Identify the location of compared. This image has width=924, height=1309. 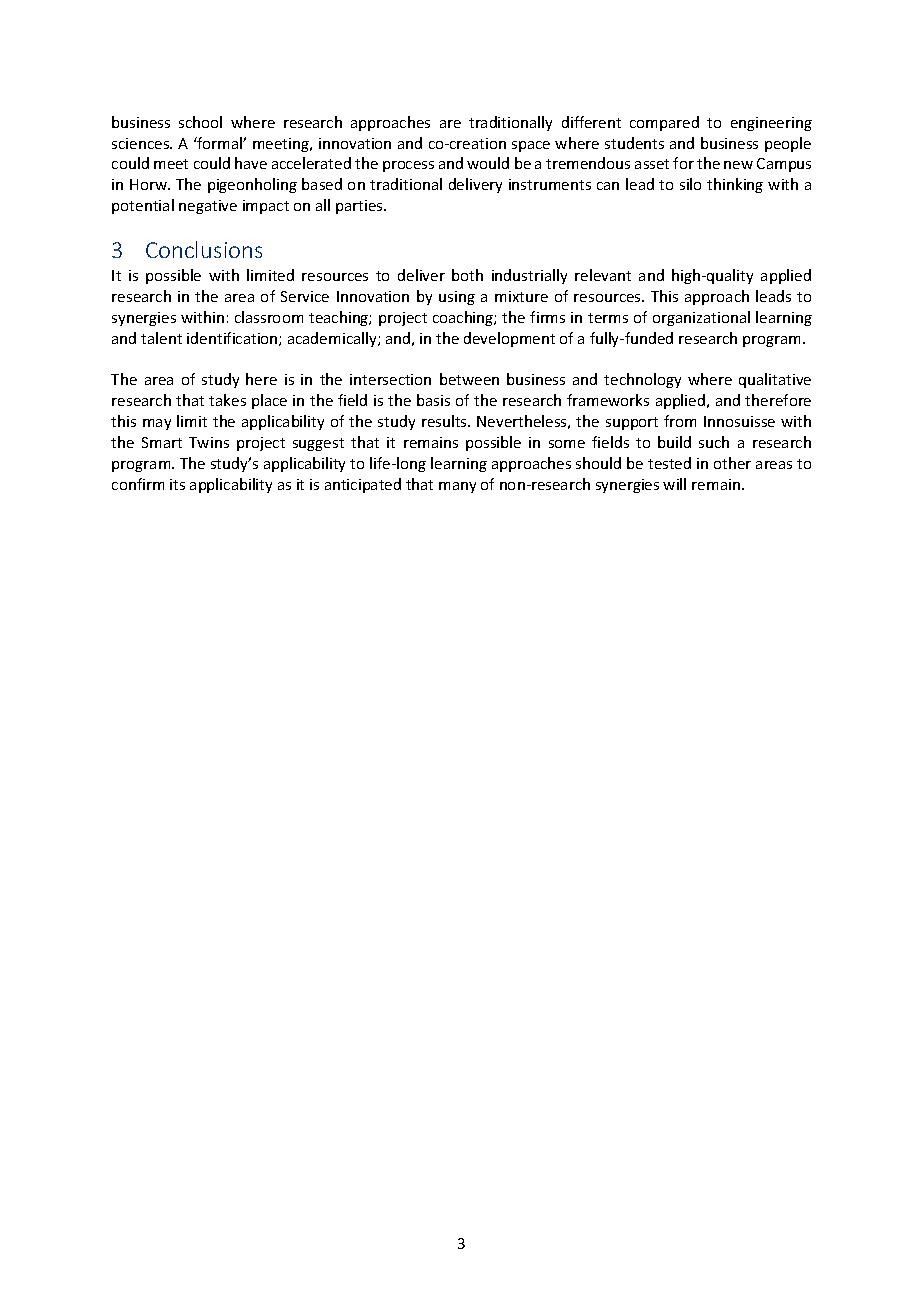
(664, 123).
